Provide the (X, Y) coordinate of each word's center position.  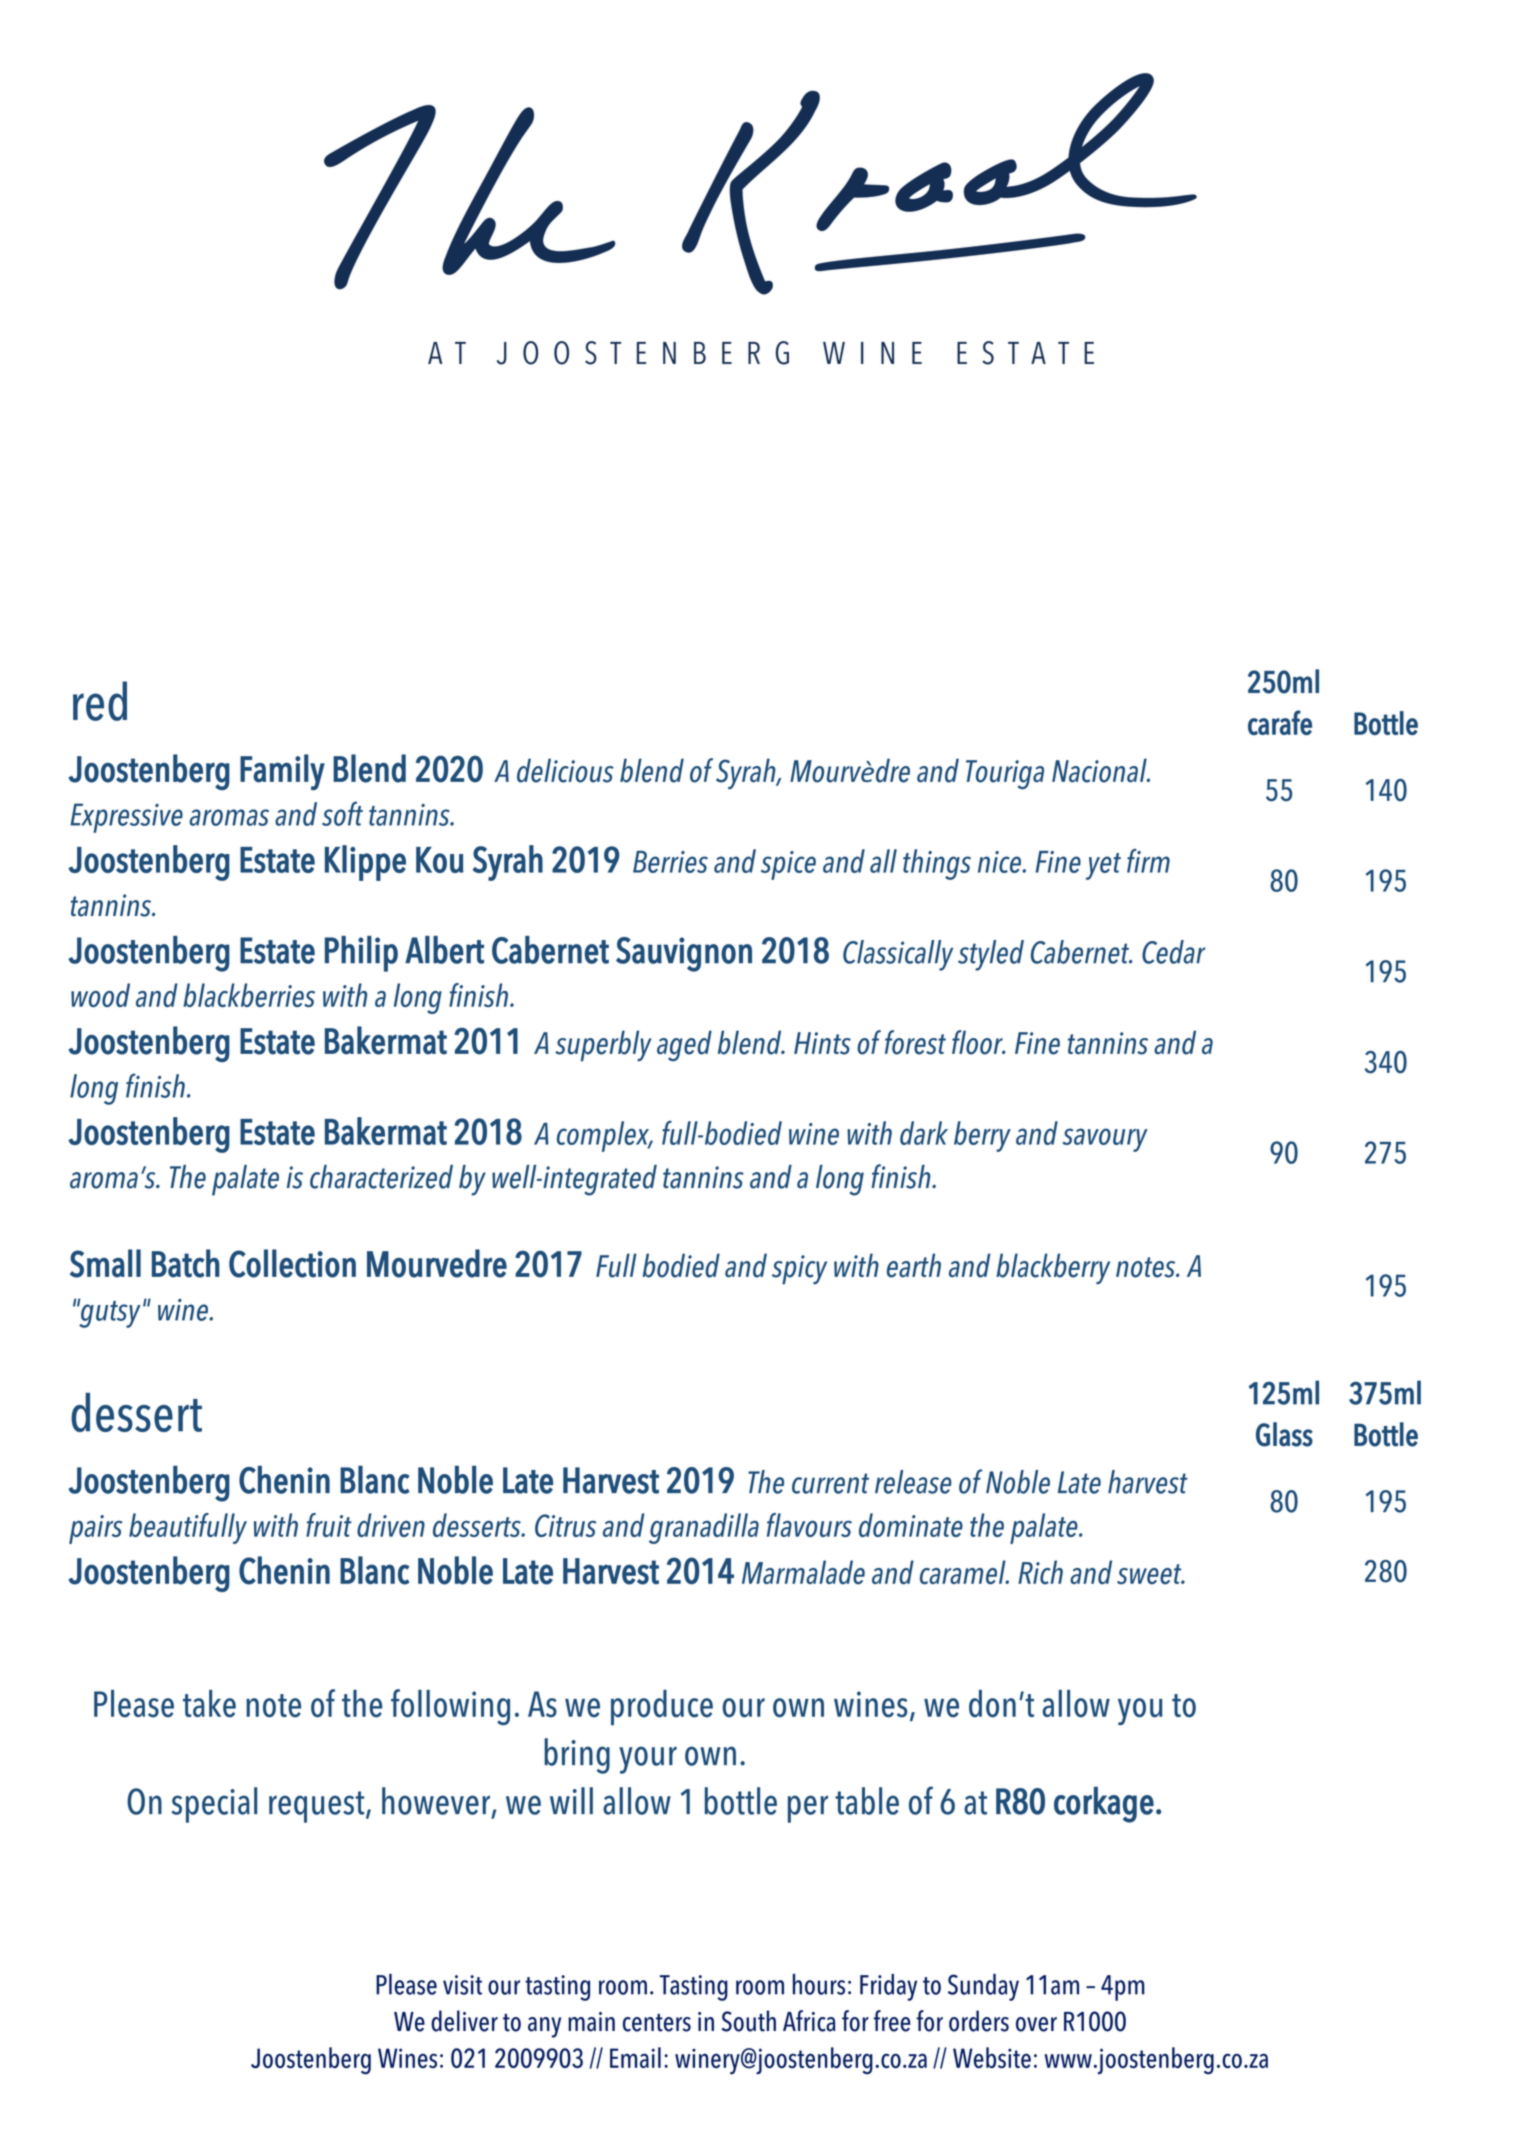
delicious (565, 770)
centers (657, 2023)
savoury (1105, 1140)
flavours (809, 1525)
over (1036, 2024)
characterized (381, 1177)
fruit (329, 1525)
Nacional (1100, 770)
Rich (1040, 1572)
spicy (799, 1269)
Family (282, 772)
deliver (464, 2021)
